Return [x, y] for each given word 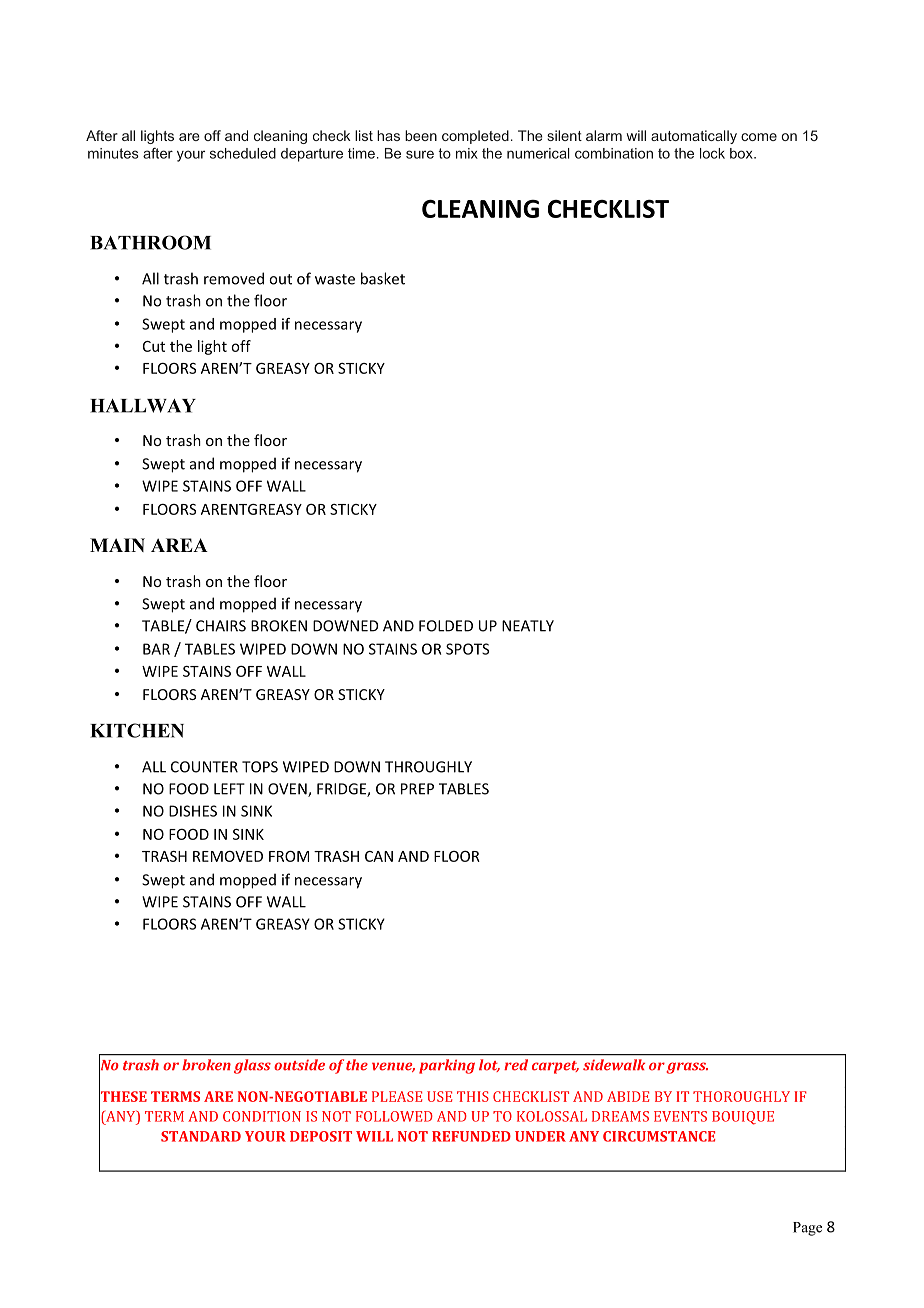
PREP [417, 789]
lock [712, 153]
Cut [154, 346]
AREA [179, 545]
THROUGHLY [428, 767]
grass [687, 1068]
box [742, 153]
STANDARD [201, 1136]
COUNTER [204, 767]
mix [467, 153]
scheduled [243, 153]
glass [252, 1066]
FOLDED [446, 626]
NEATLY [528, 626]
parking [447, 1066]
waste [335, 279]
